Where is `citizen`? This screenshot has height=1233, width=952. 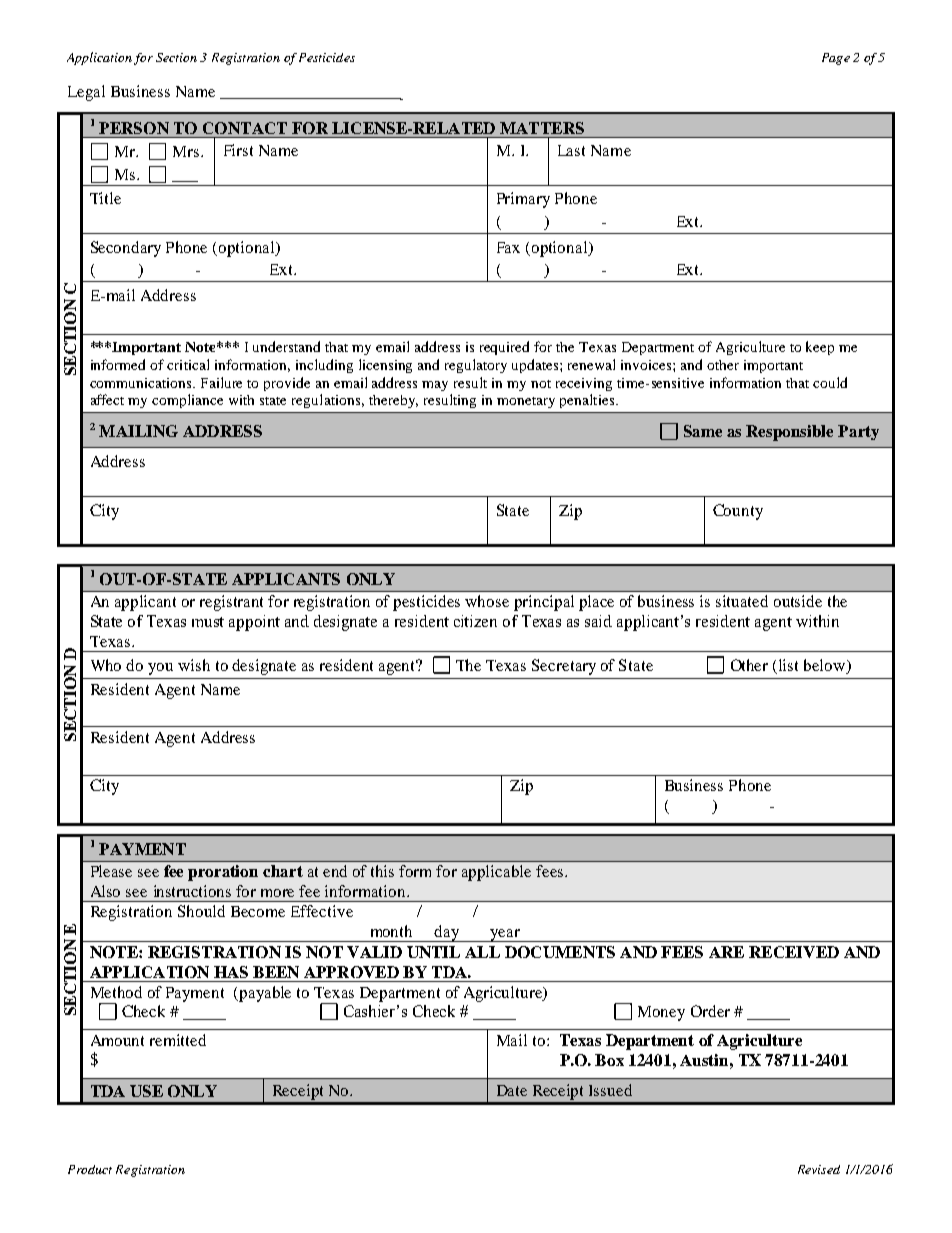 citizen is located at coordinates (475, 621).
